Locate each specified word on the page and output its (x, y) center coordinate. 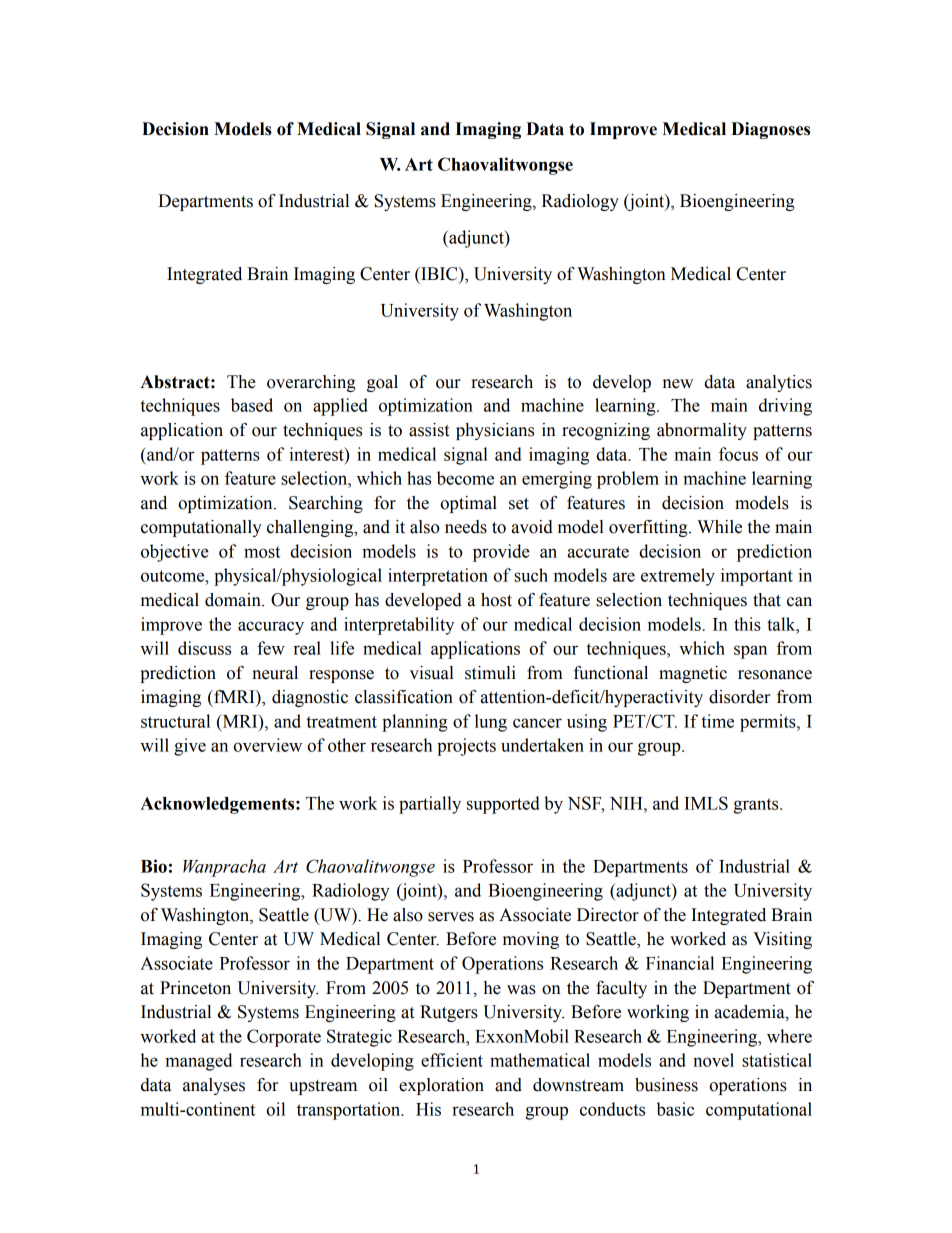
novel (713, 1060)
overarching (311, 383)
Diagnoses (770, 130)
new (678, 384)
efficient (452, 1060)
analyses (214, 1086)
